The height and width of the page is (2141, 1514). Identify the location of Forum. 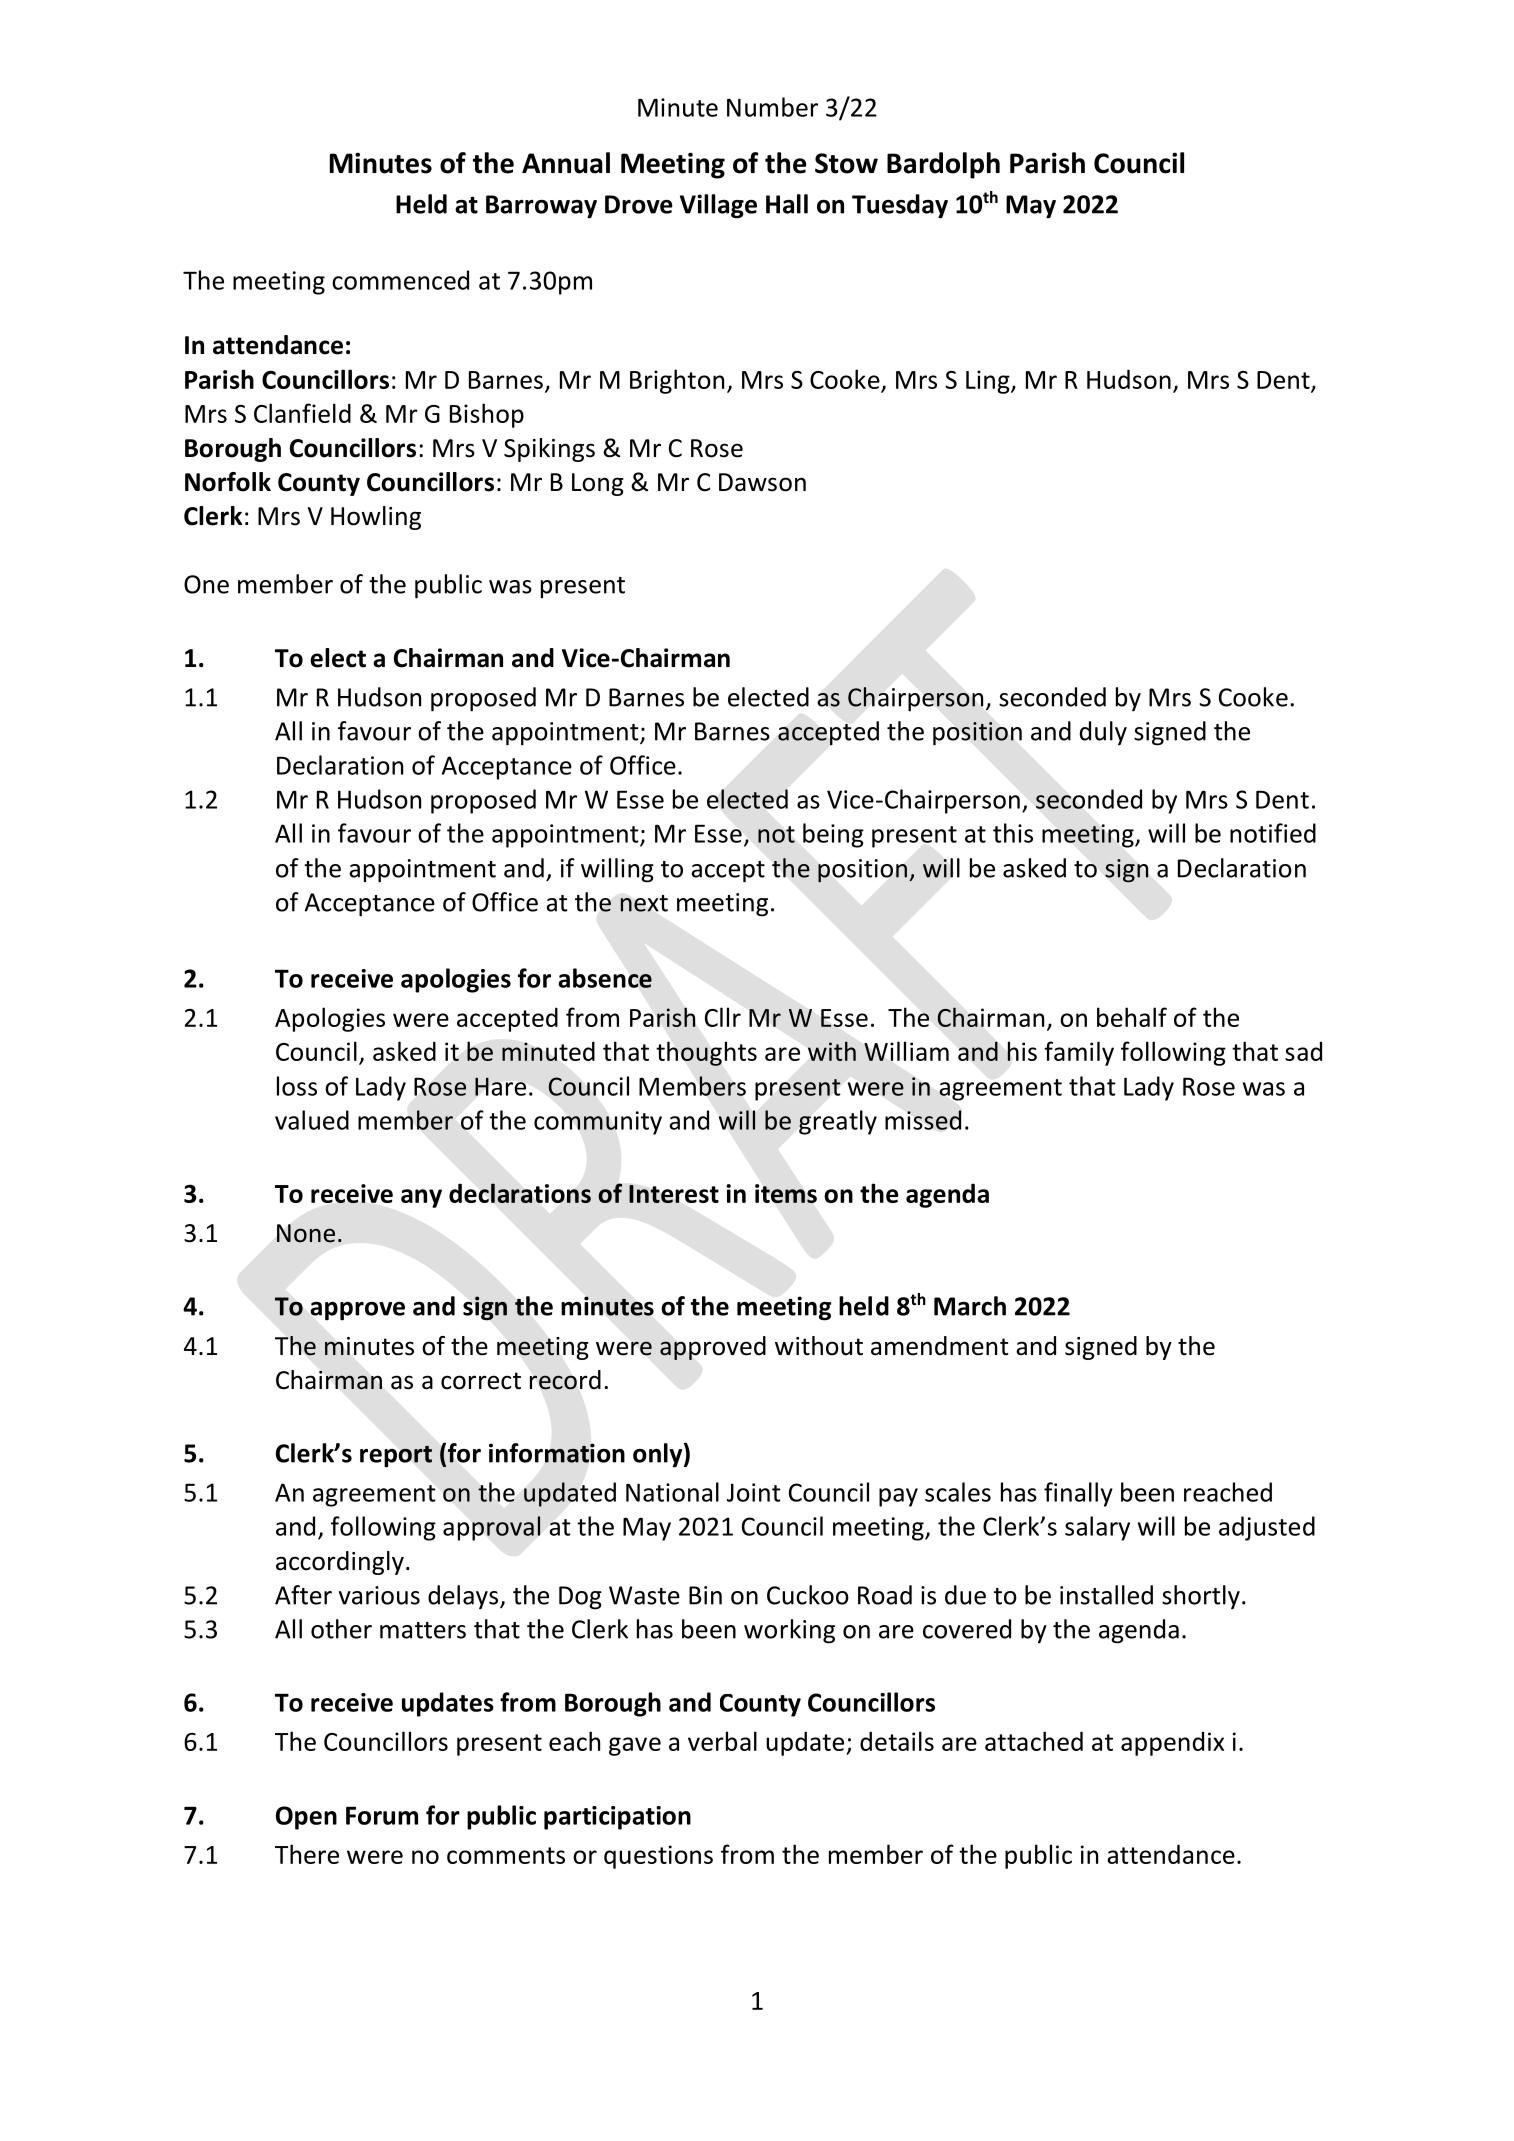
(382, 1816).
